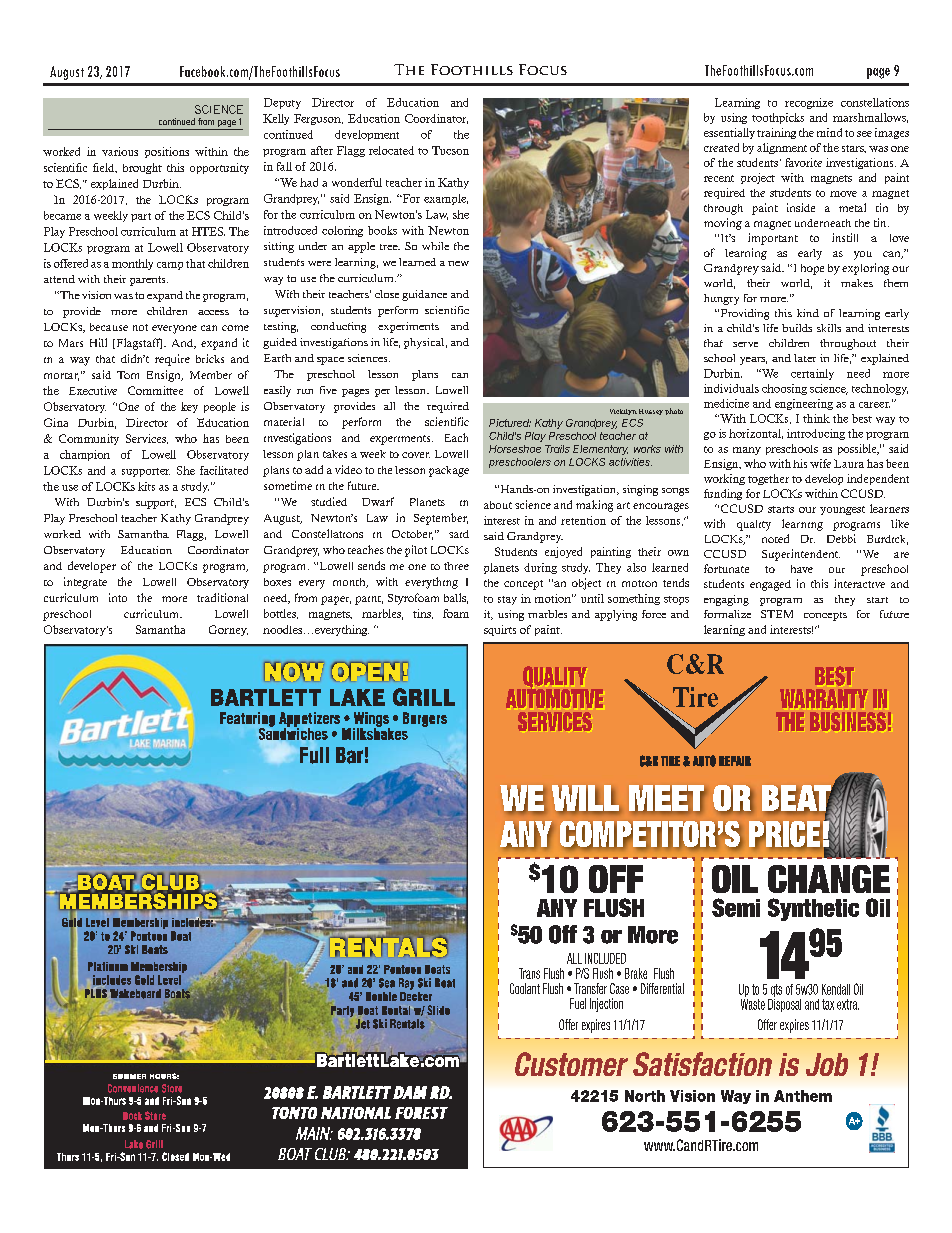 Image resolution: width=952 pixels, height=1233 pixels. What do you see at coordinates (450, 150) in the screenshot?
I see `Tucson` at bounding box center [450, 150].
